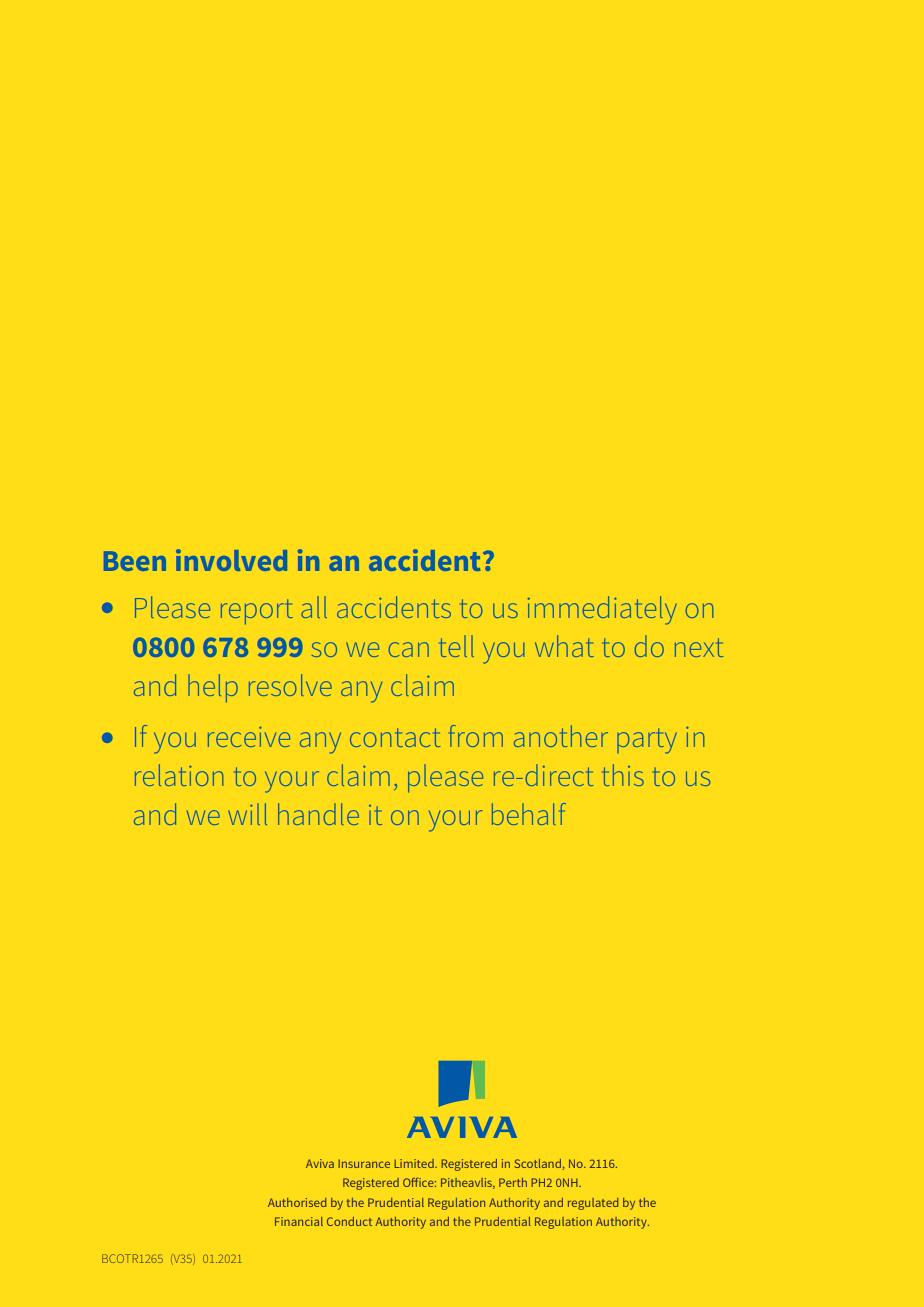 Image resolution: width=924 pixels, height=1307 pixels. Describe the element at coordinates (318, 814) in the screenshot. I see `handle` at that location.
